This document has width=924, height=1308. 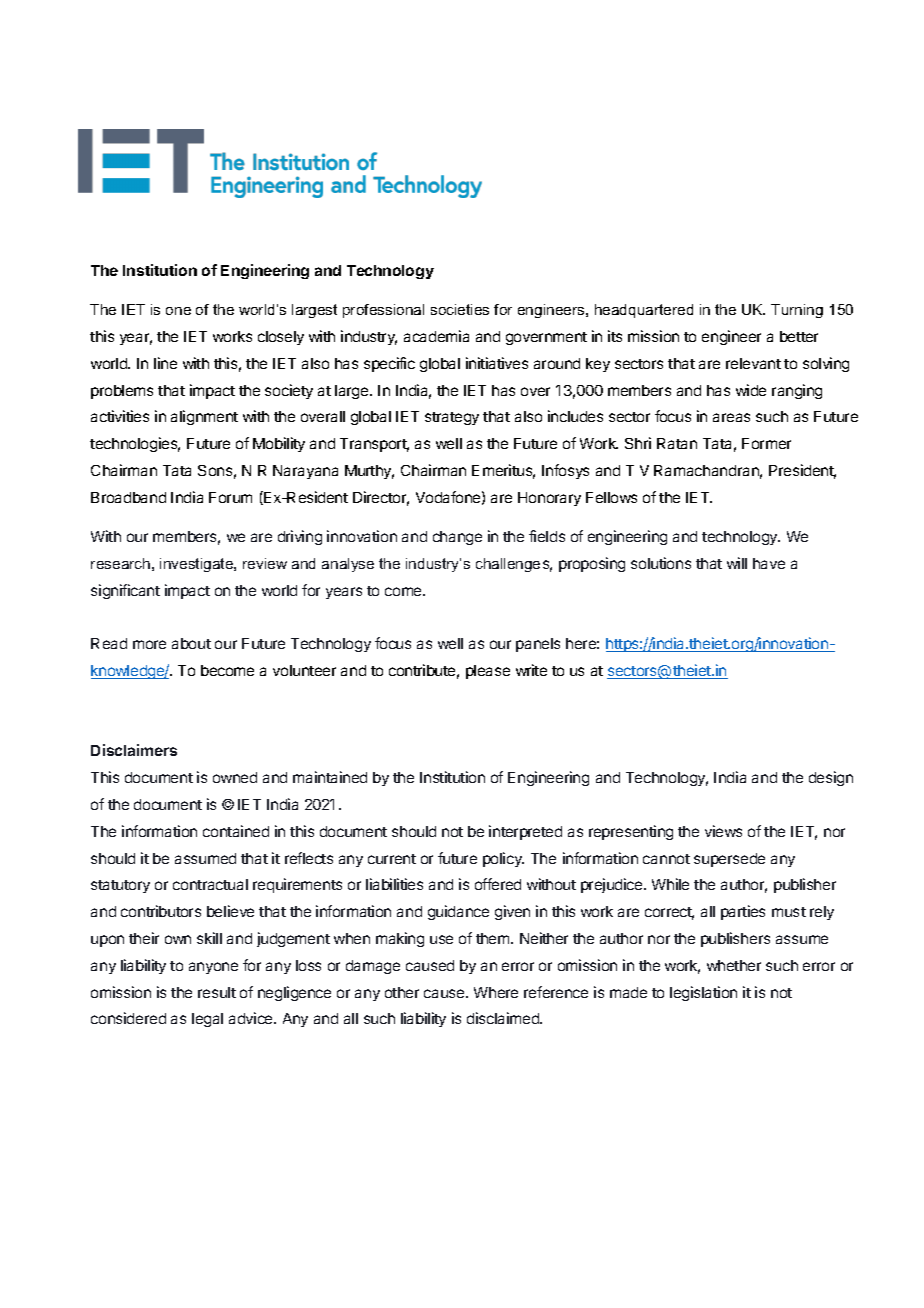 I want to click on owned, so click(x=235, y=777).
